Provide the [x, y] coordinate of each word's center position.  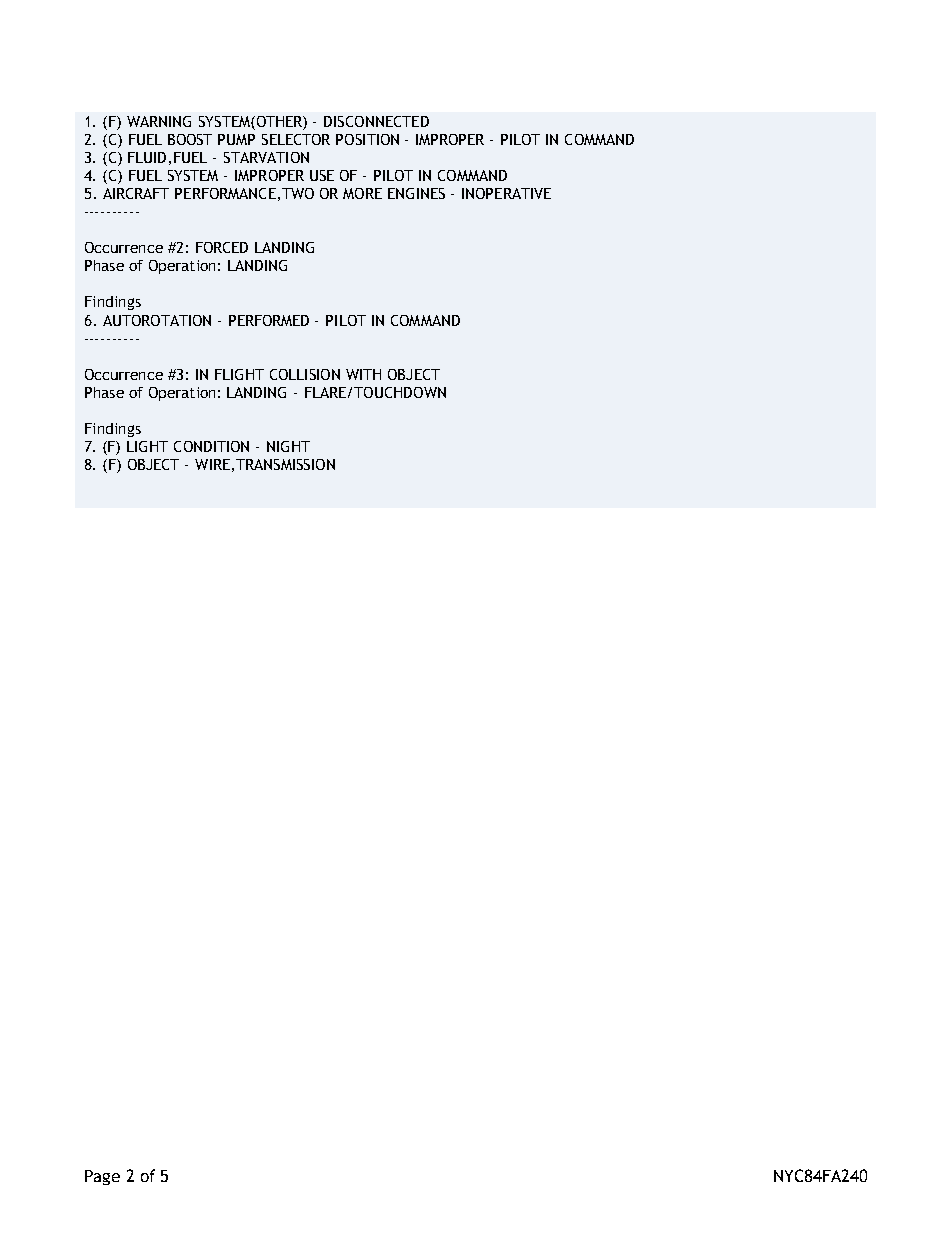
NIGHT [288, 446]
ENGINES [416, 193]
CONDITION [211, 446]
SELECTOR [296, 139]
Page [102, 1177]
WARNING [159, 121]
